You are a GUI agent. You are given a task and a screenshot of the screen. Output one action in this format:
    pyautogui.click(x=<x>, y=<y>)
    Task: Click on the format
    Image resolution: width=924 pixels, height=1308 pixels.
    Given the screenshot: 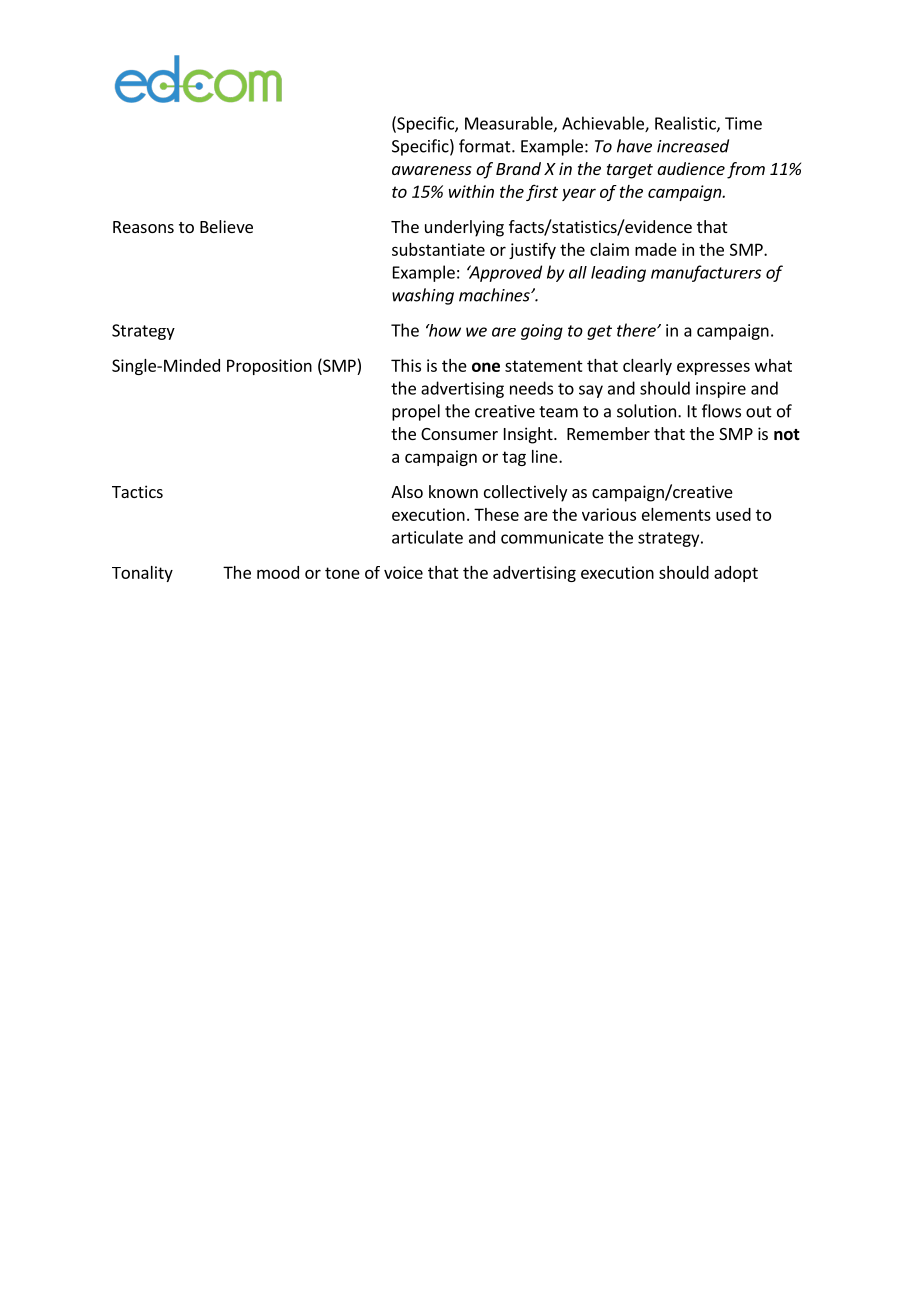 What is the action you would take?
    pyautogui.click(x=486, y=146)
